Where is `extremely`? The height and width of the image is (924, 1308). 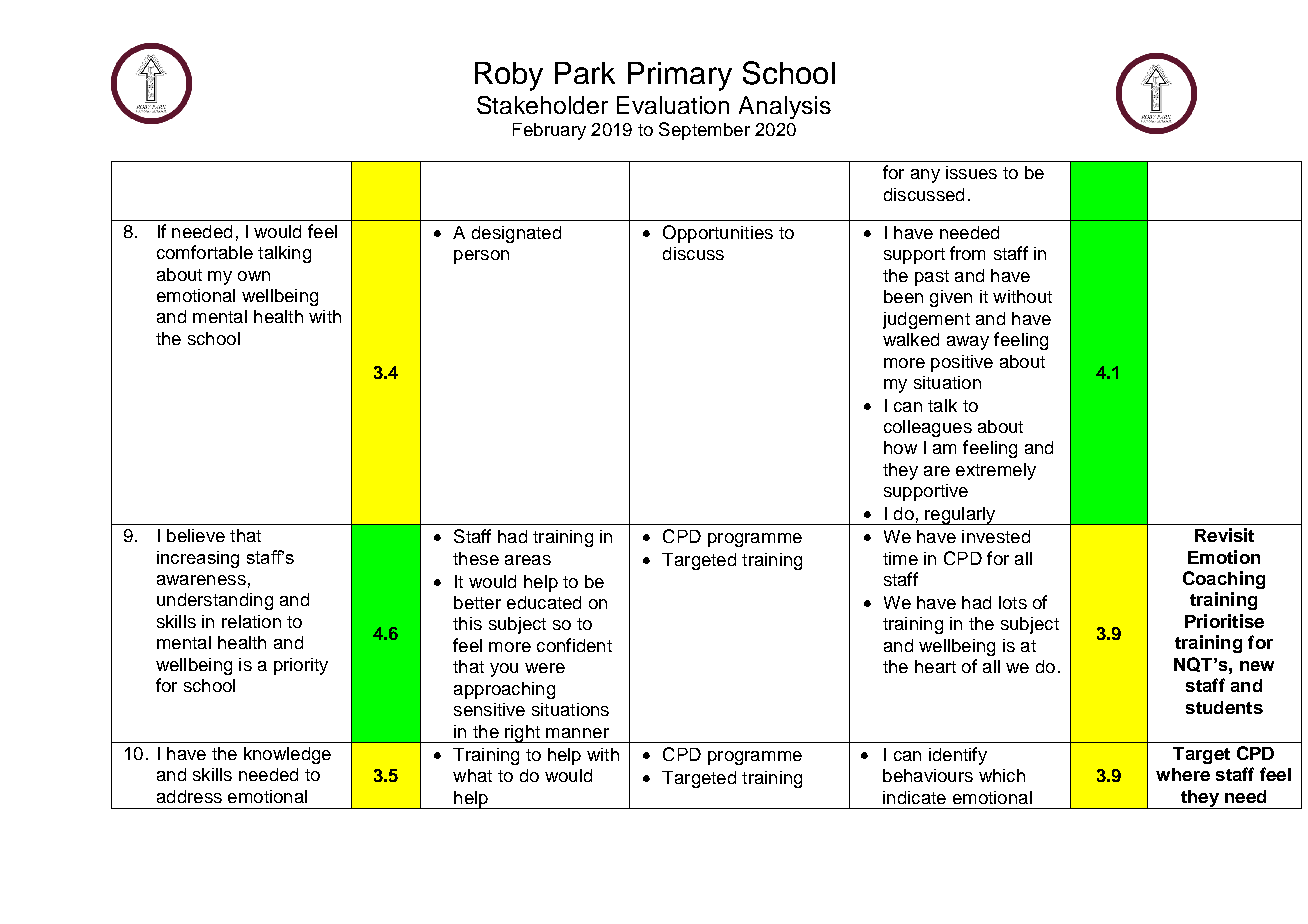 extremely is located at coordinates (996, 471).
